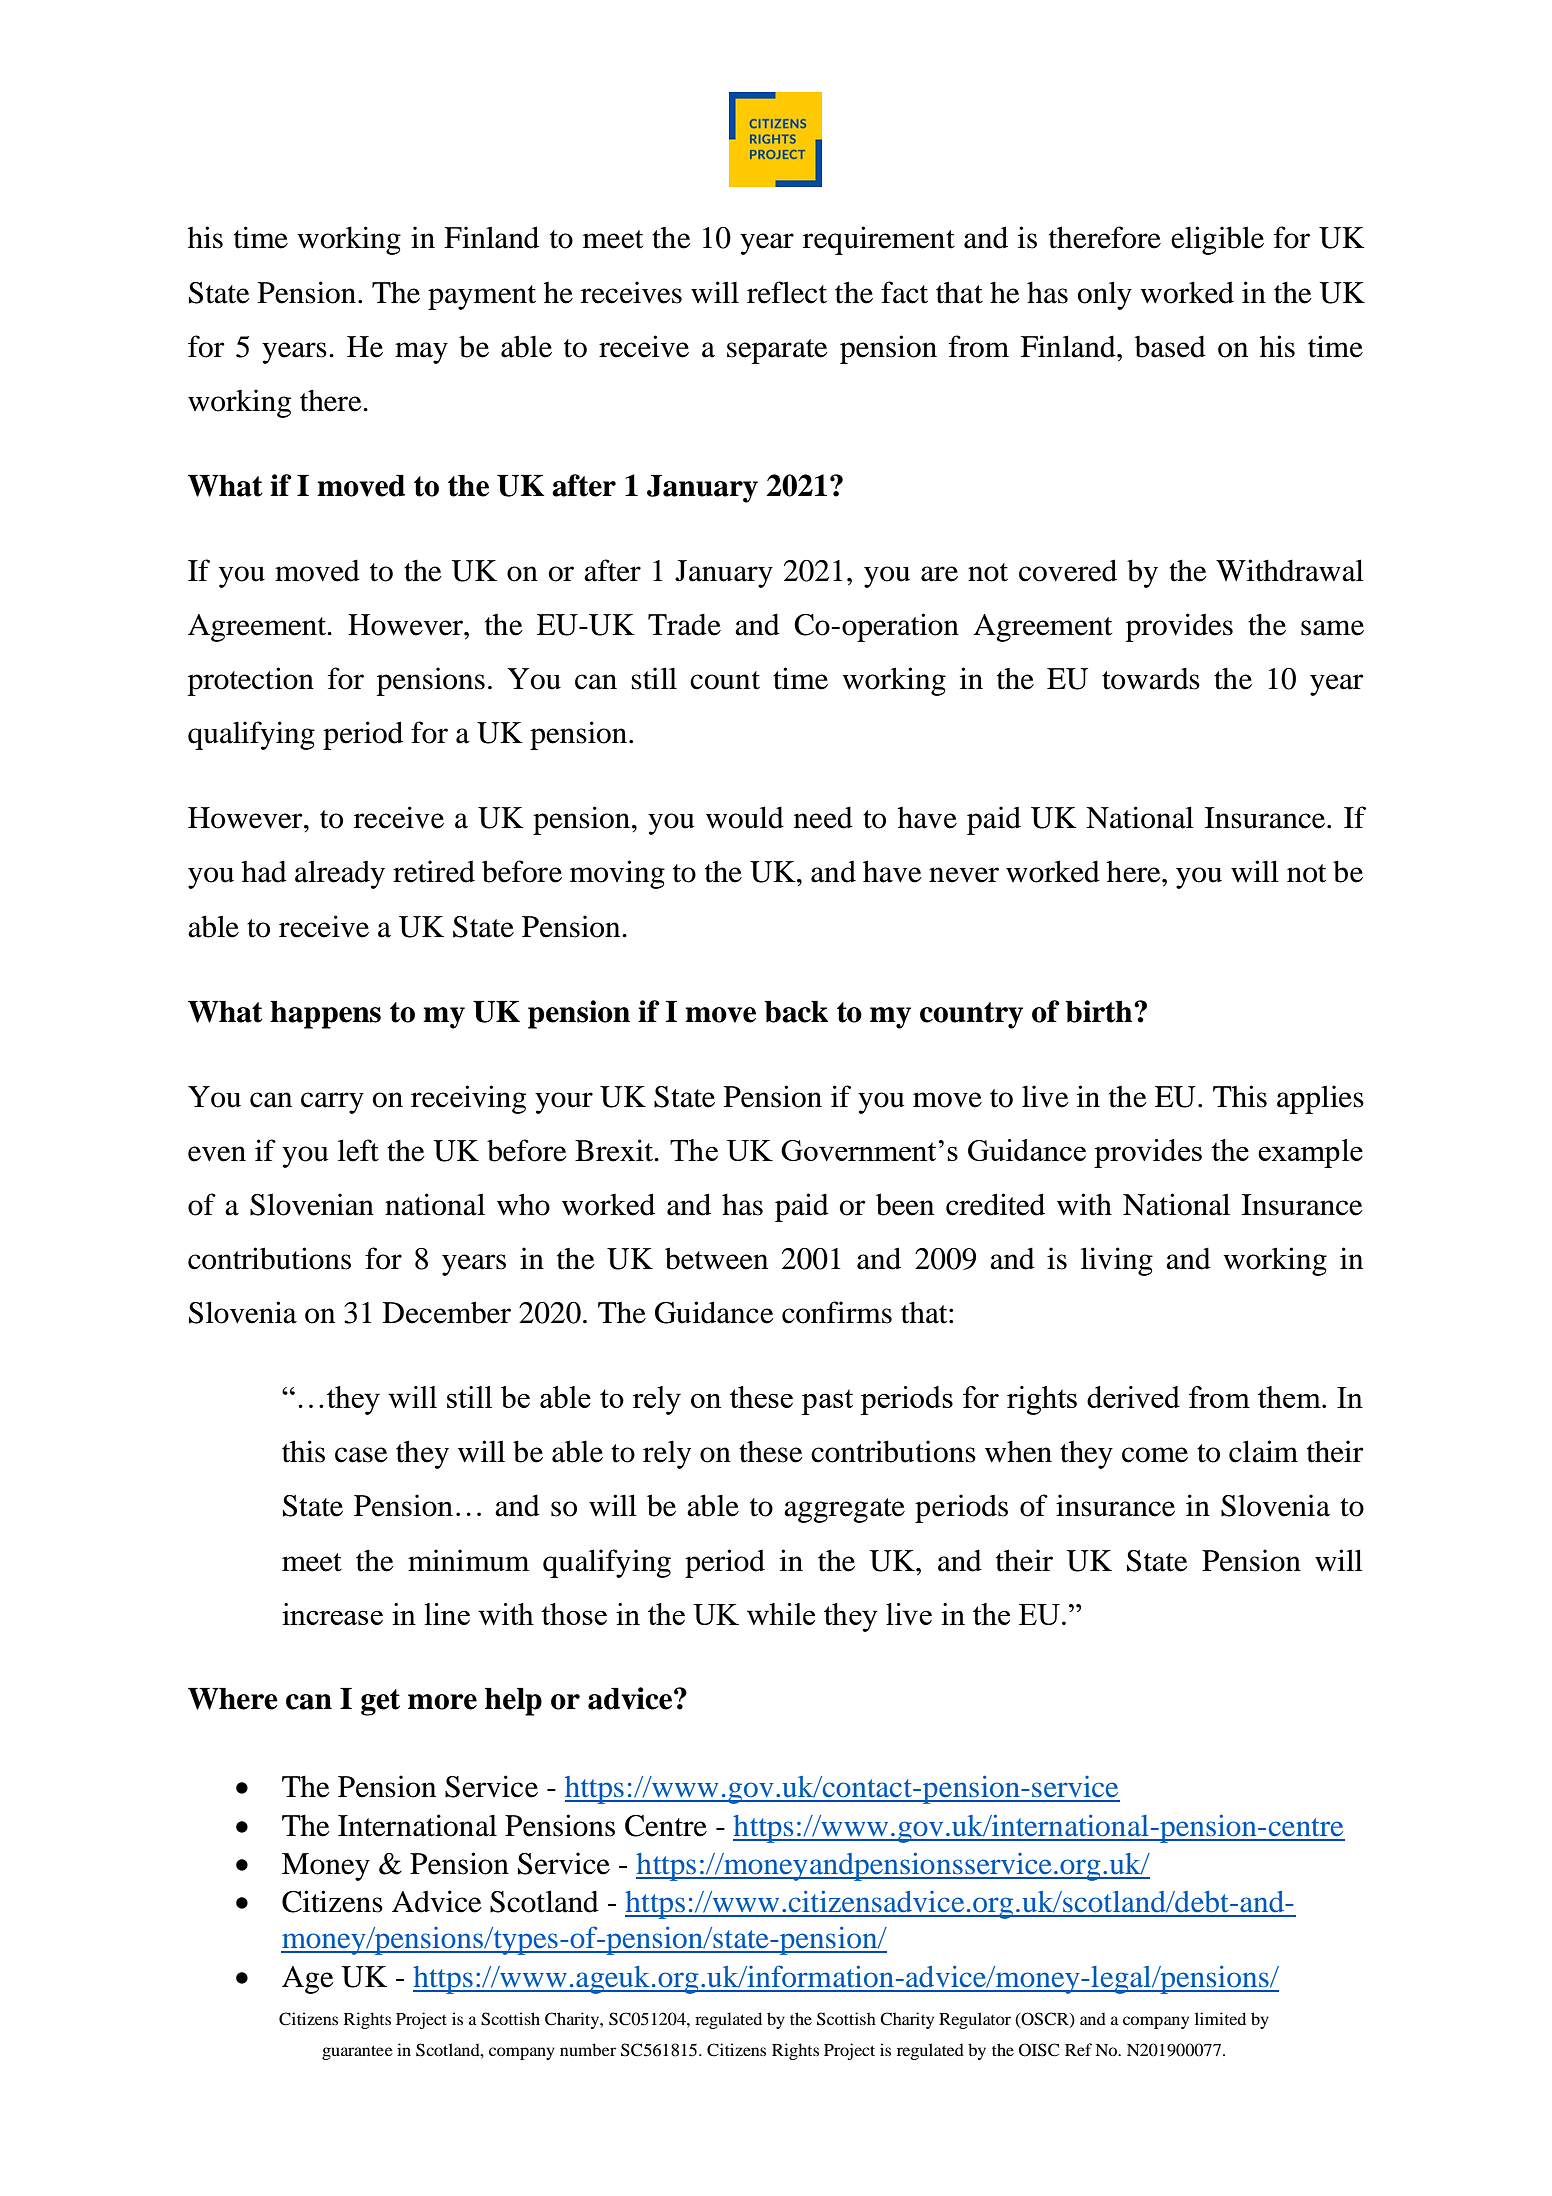 Image resolution: width=1552 pixels, height=2196 pixels. Describe the element at coordinates (421, 353) in the image. I see `may` at that location.
